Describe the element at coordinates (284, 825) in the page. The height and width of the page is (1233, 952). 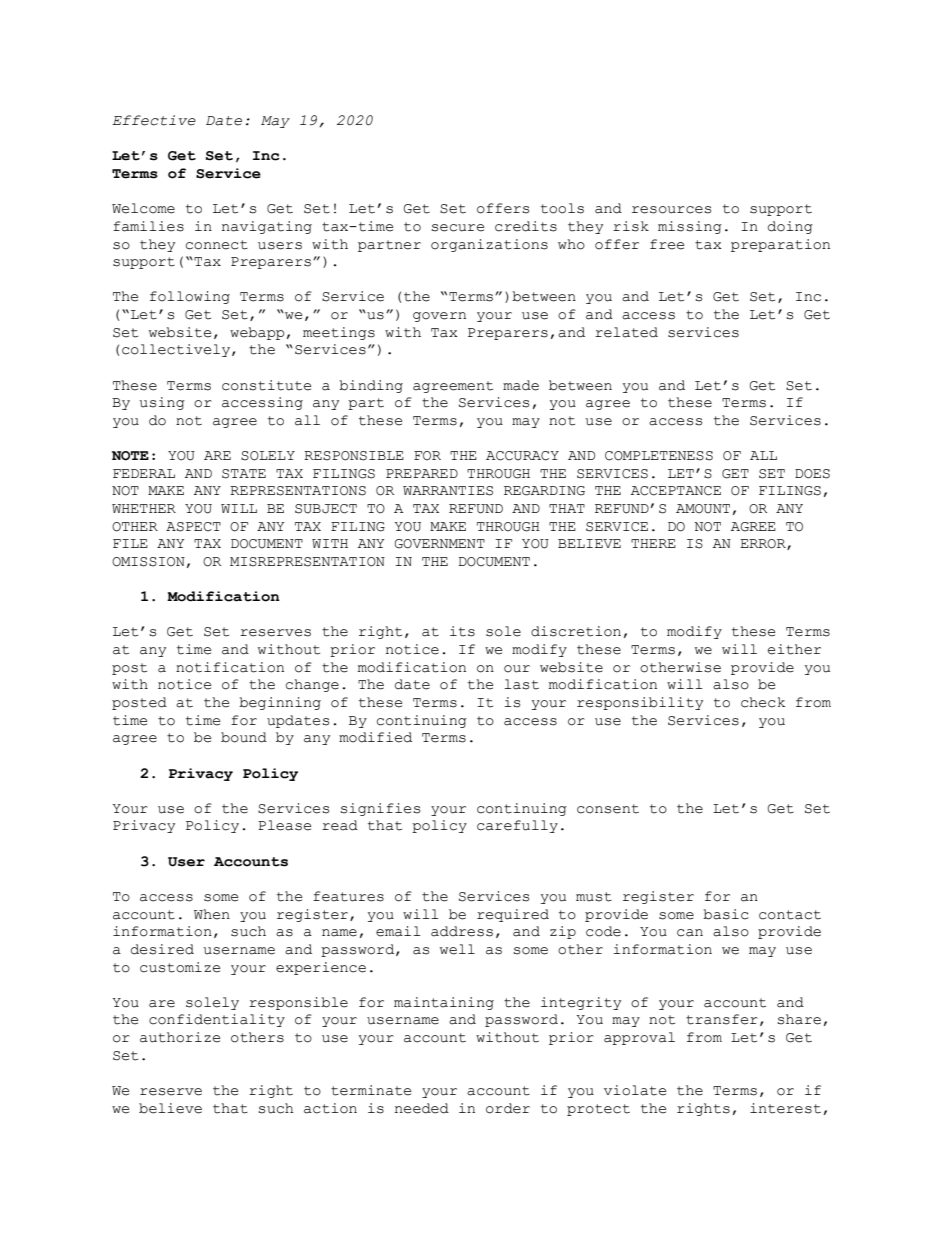
I see `Please` at that location.
